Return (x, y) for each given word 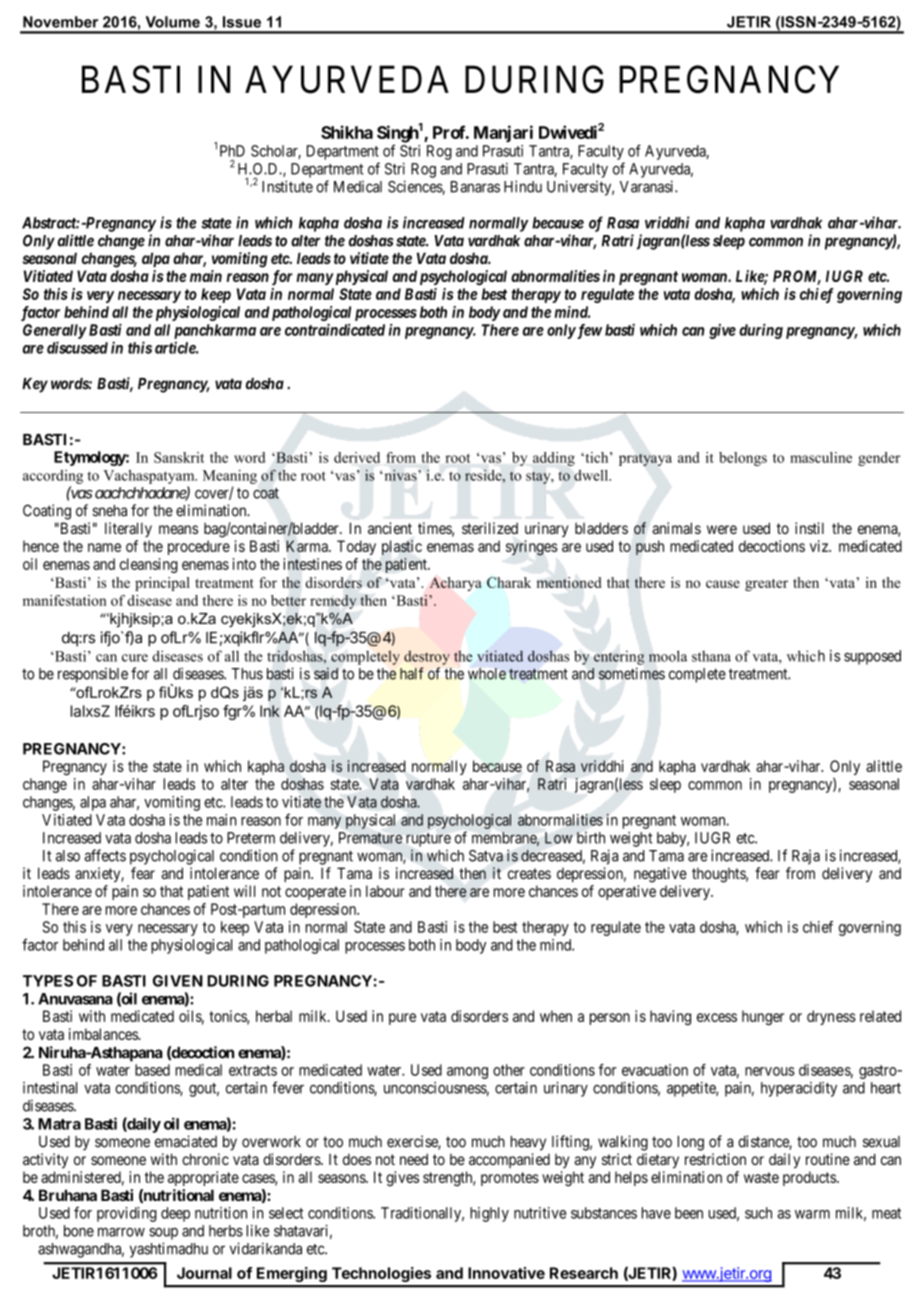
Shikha (347, 132)
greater (766, 585)
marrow (121, 1232)
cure (135, 658)
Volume (173, 22)
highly (489, 1214)
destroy (427, 657)
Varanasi (648, 186)
